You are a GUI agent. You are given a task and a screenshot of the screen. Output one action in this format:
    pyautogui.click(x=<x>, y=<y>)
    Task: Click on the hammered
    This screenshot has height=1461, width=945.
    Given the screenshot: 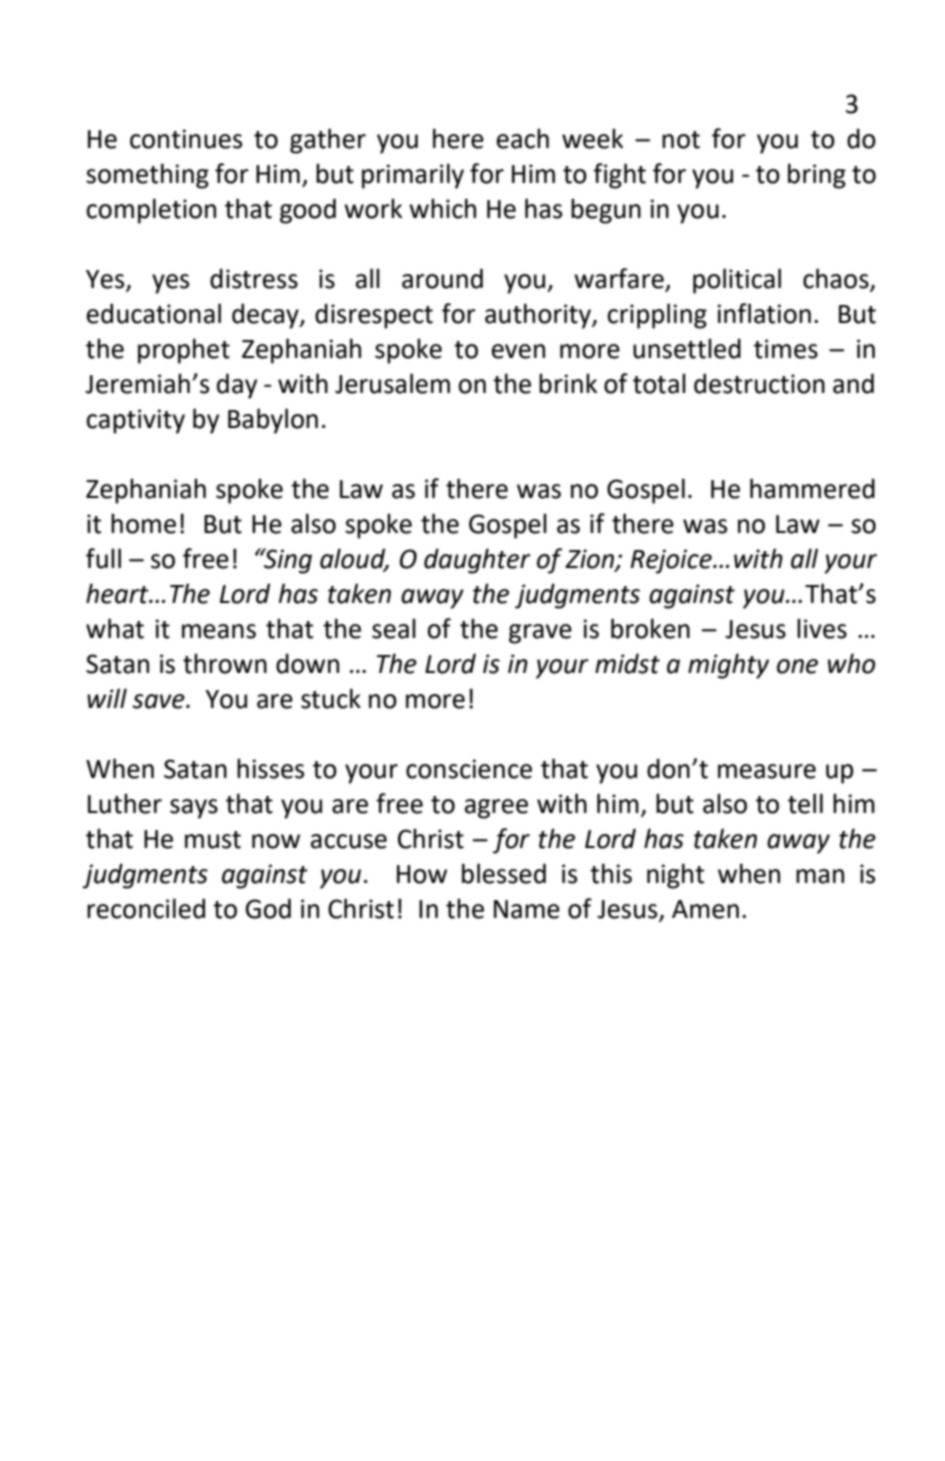 What is the action you would take?
    pyautogui.click(x=812, y=488)
